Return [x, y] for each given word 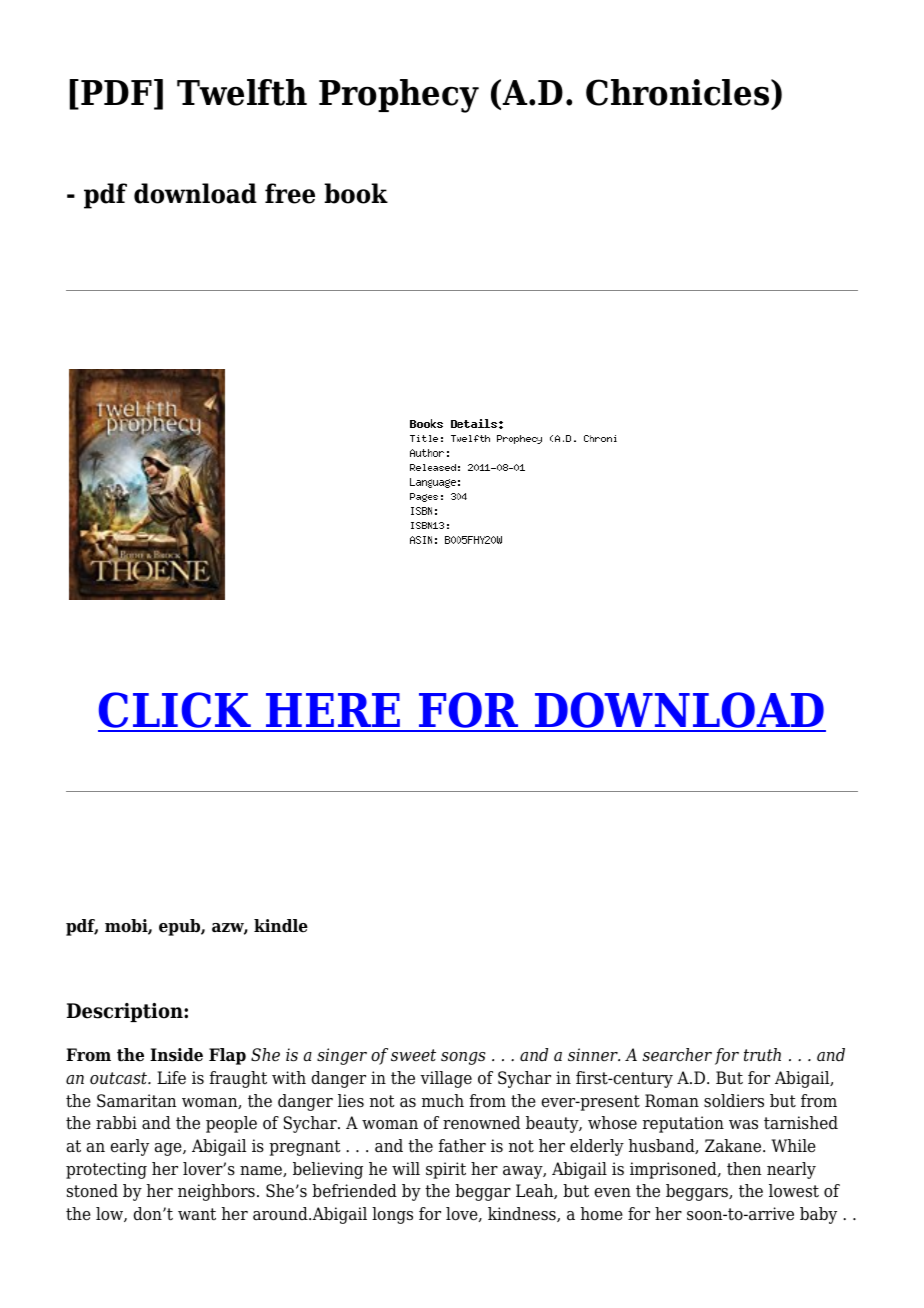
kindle [281, 926]
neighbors [216, 1192]
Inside [176, 1055]
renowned [481, 1123]
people [231, 1124]
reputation [683, 1124]
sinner [594, 1055]
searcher [677, 1055]
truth [762, 1055]
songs [463, 1058]
